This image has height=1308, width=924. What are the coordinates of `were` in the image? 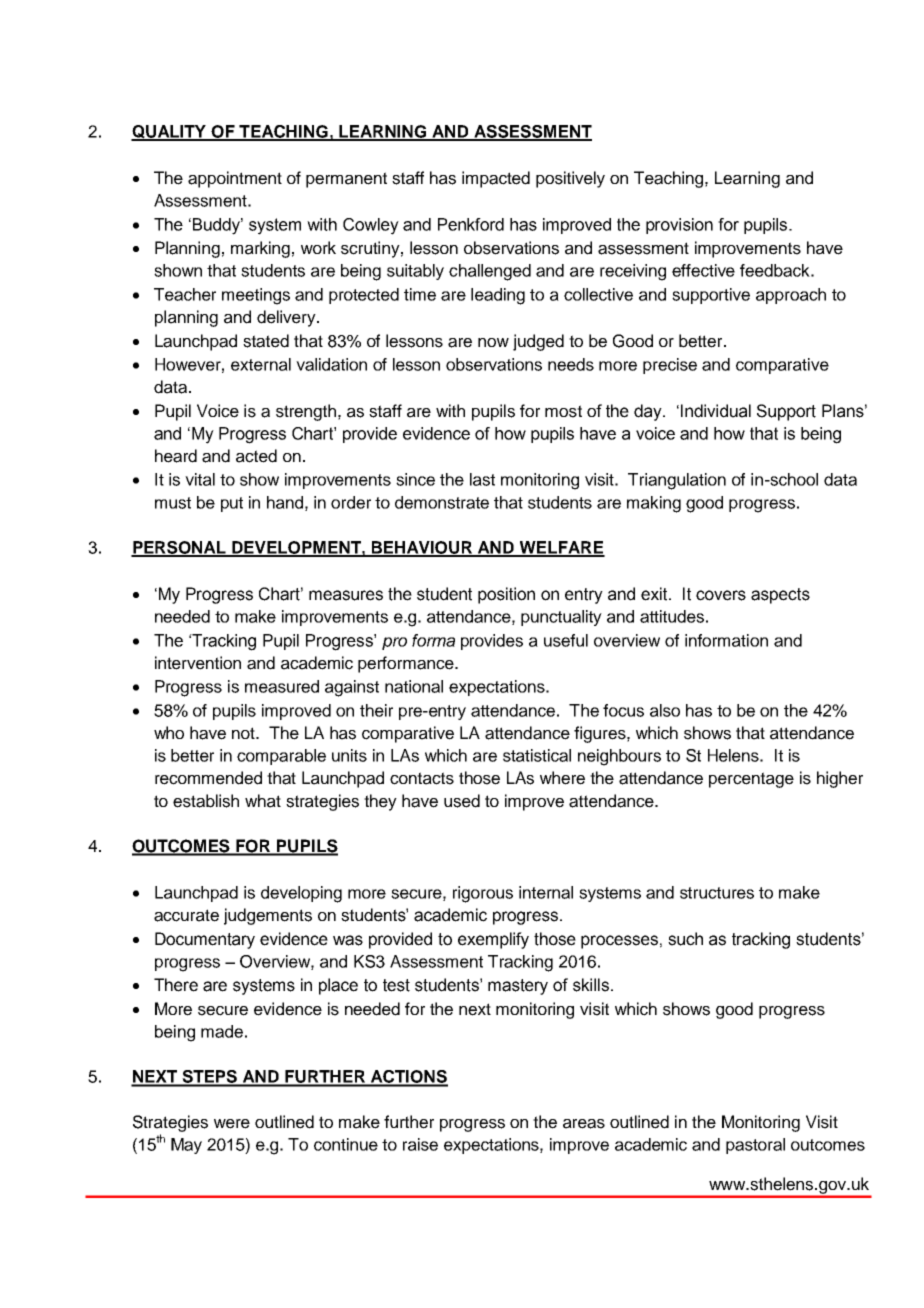 It's located at (232, 1124).
